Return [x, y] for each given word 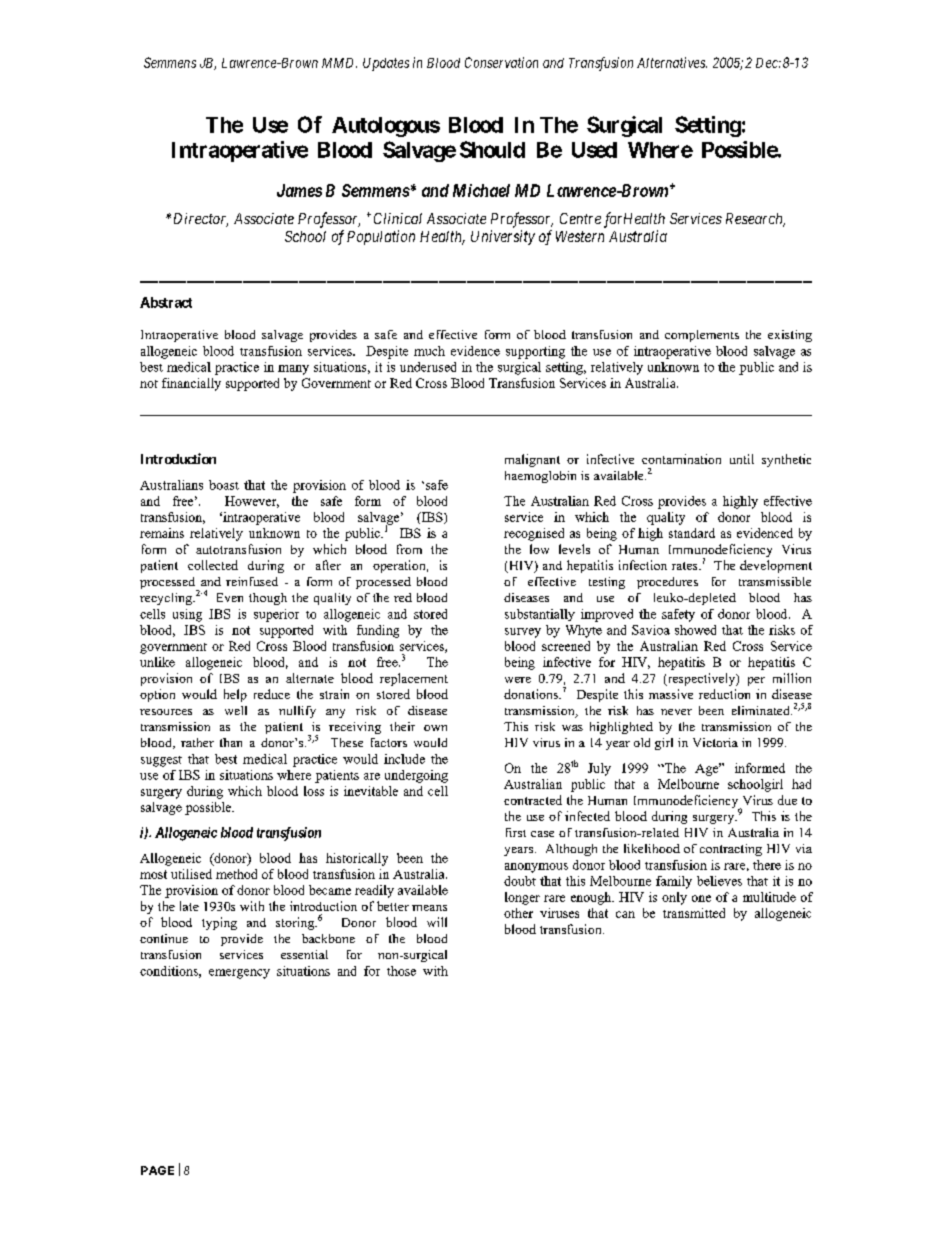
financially [191, 384]
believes [719, 881]
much [429, 351]
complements [702, 336]
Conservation [501, 62]
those [401, 971]
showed [695, 630]
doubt [520, 881]
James [299, 190]
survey [523, 633]
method [236, 874]
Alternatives [672, 62]
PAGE [157, 1170]
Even [230, 597]
